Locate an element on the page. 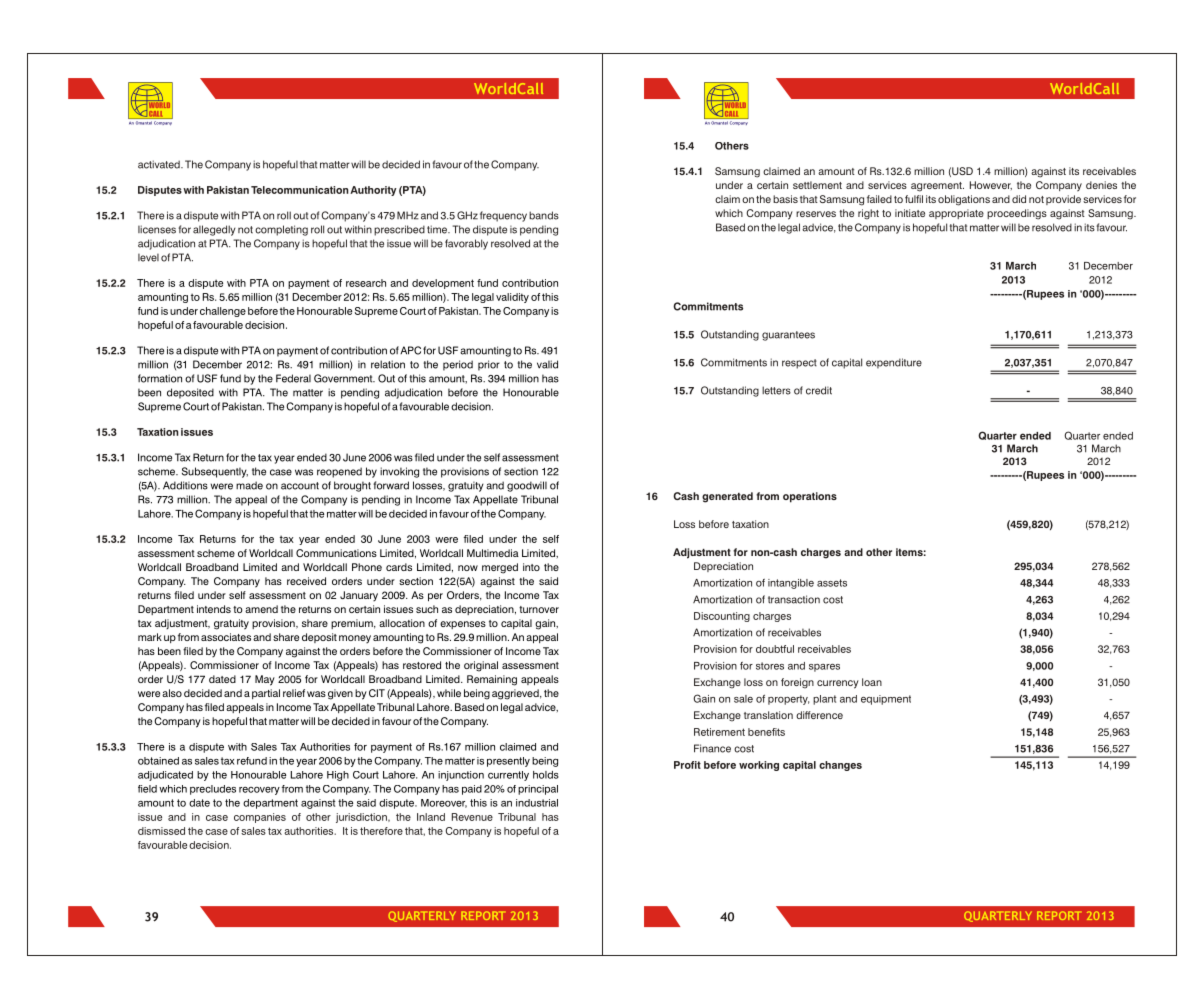 The image size is (1204, 984). However is located at coordinates (991, 185).
